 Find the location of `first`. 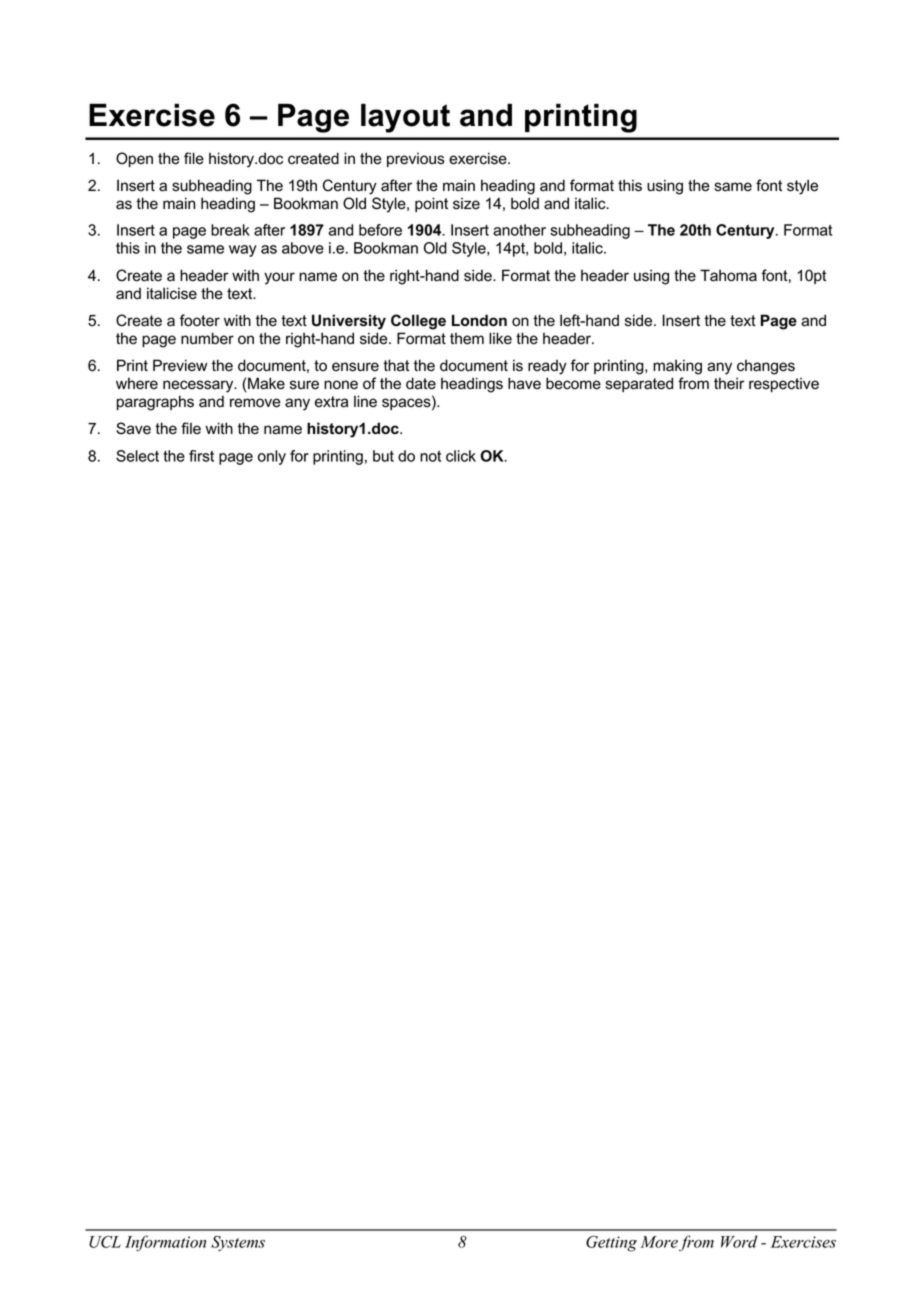

first is located at coordinates (201, 456).
